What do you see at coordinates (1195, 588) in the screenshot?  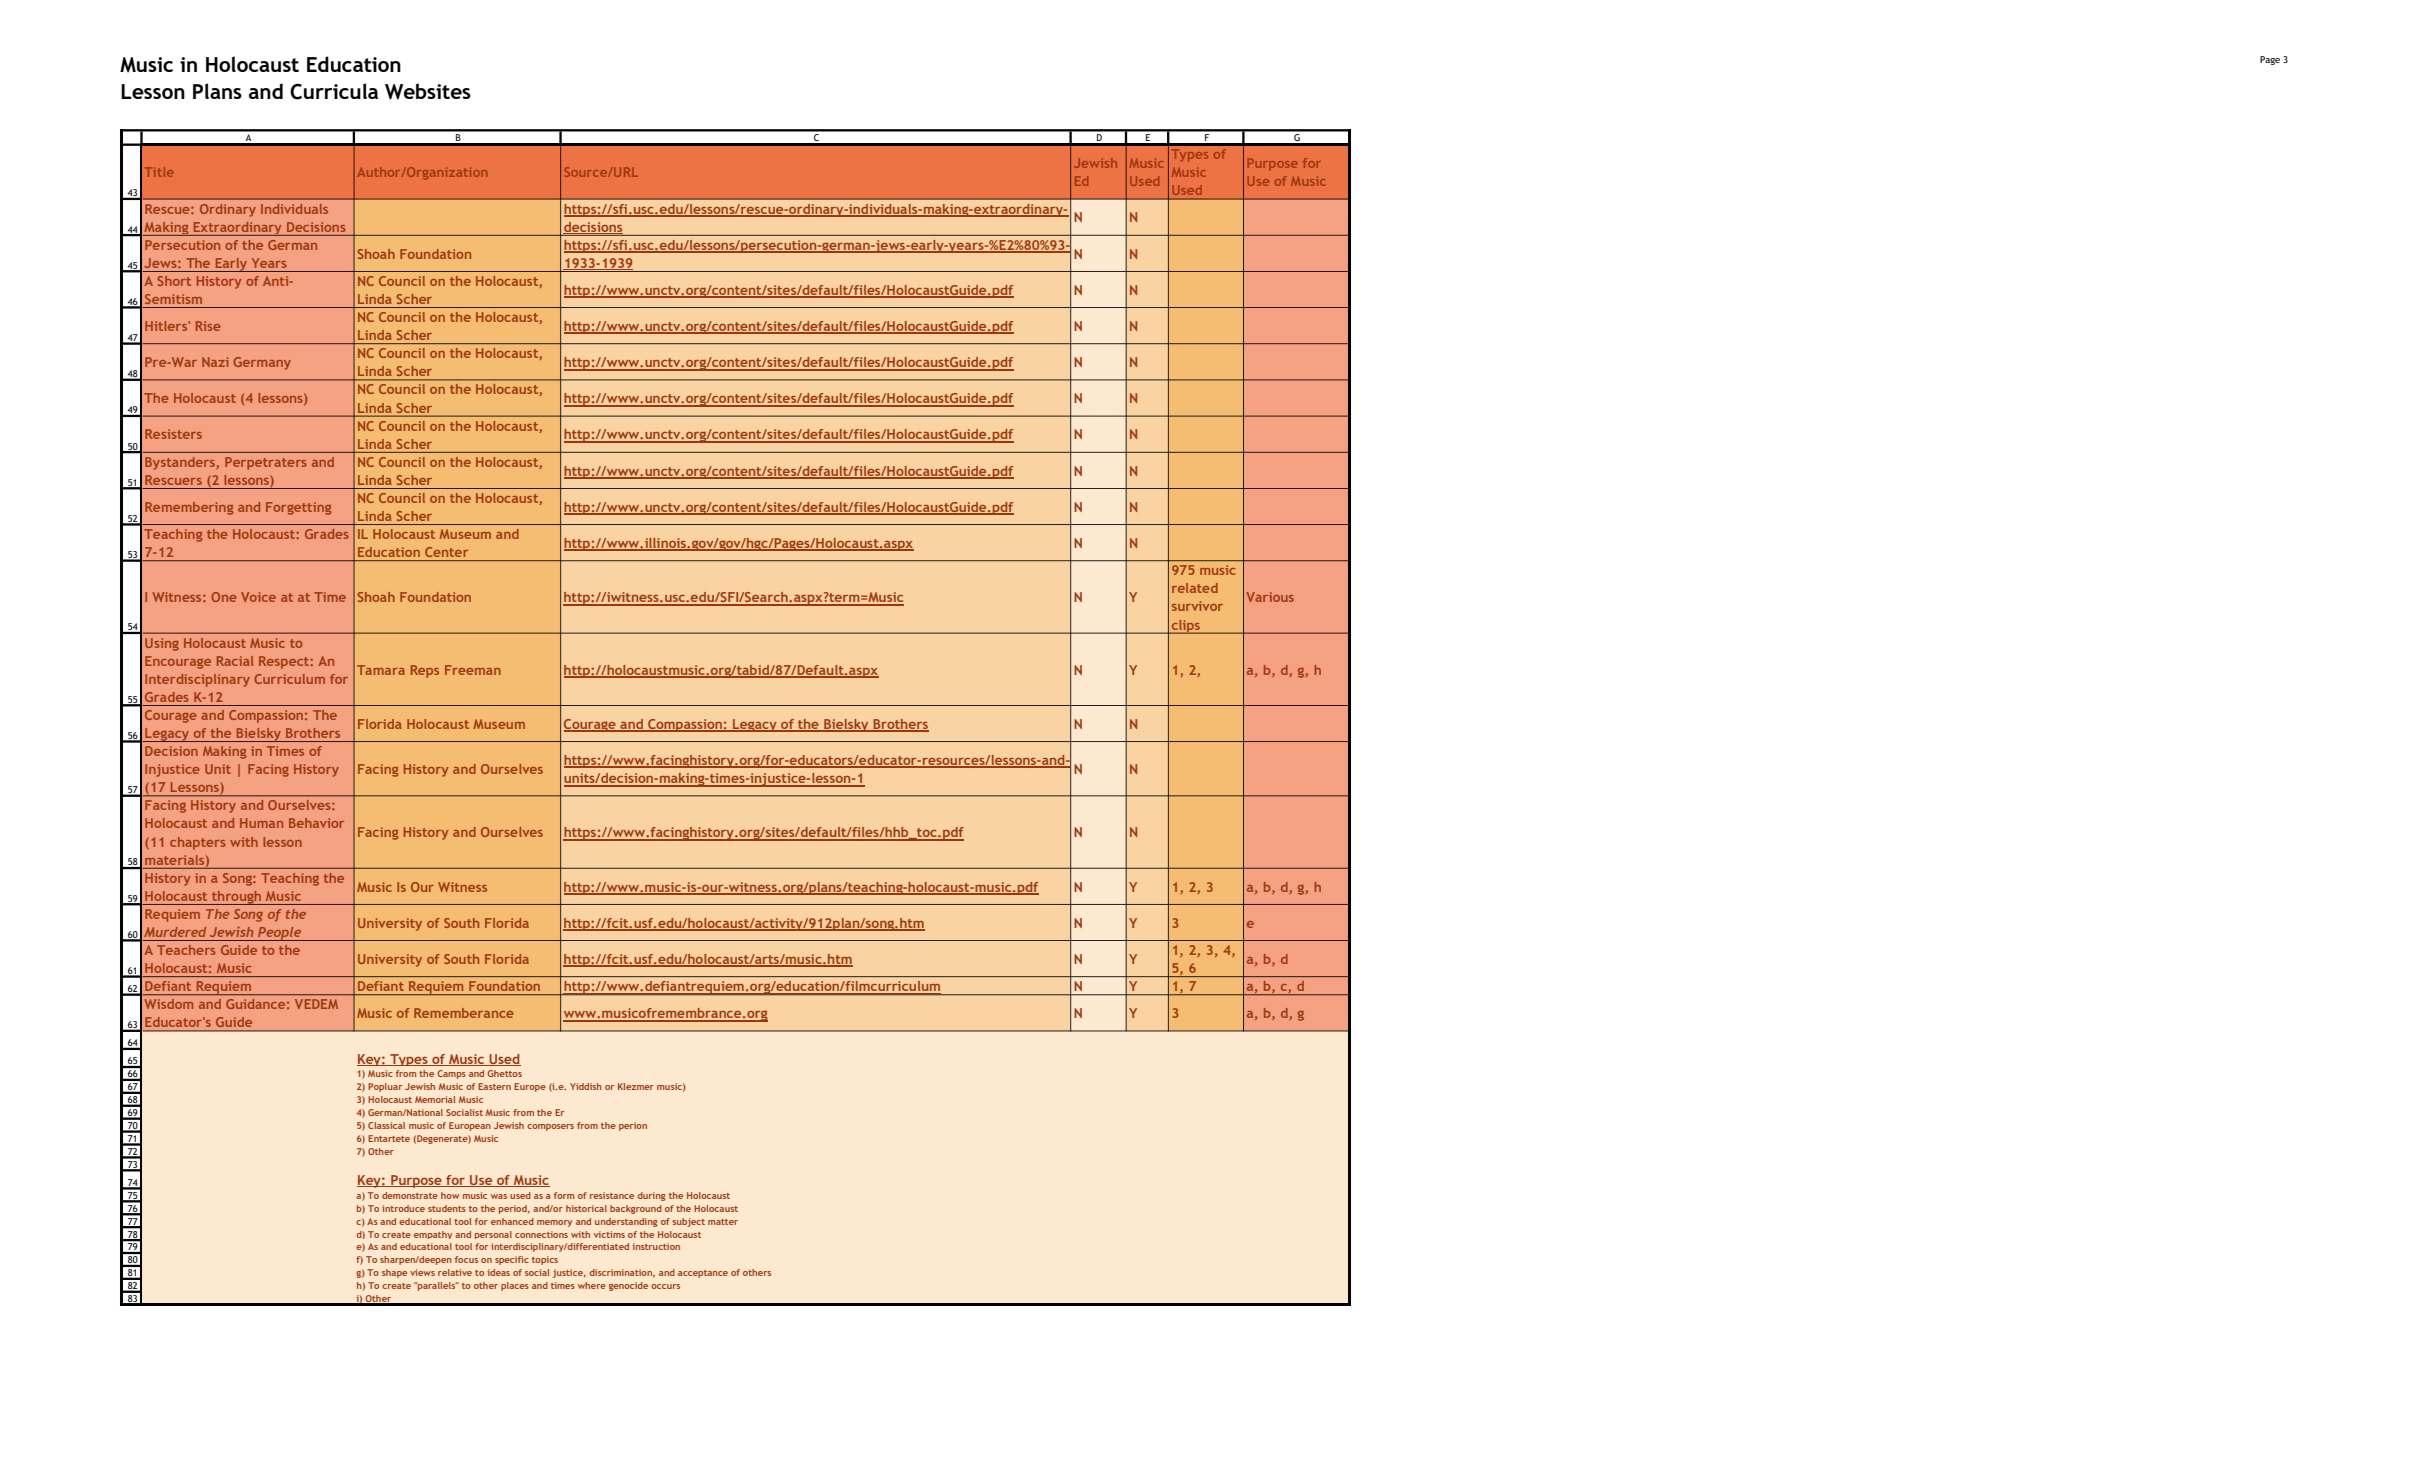 I see `related` at bounding box center [1195, 588].
